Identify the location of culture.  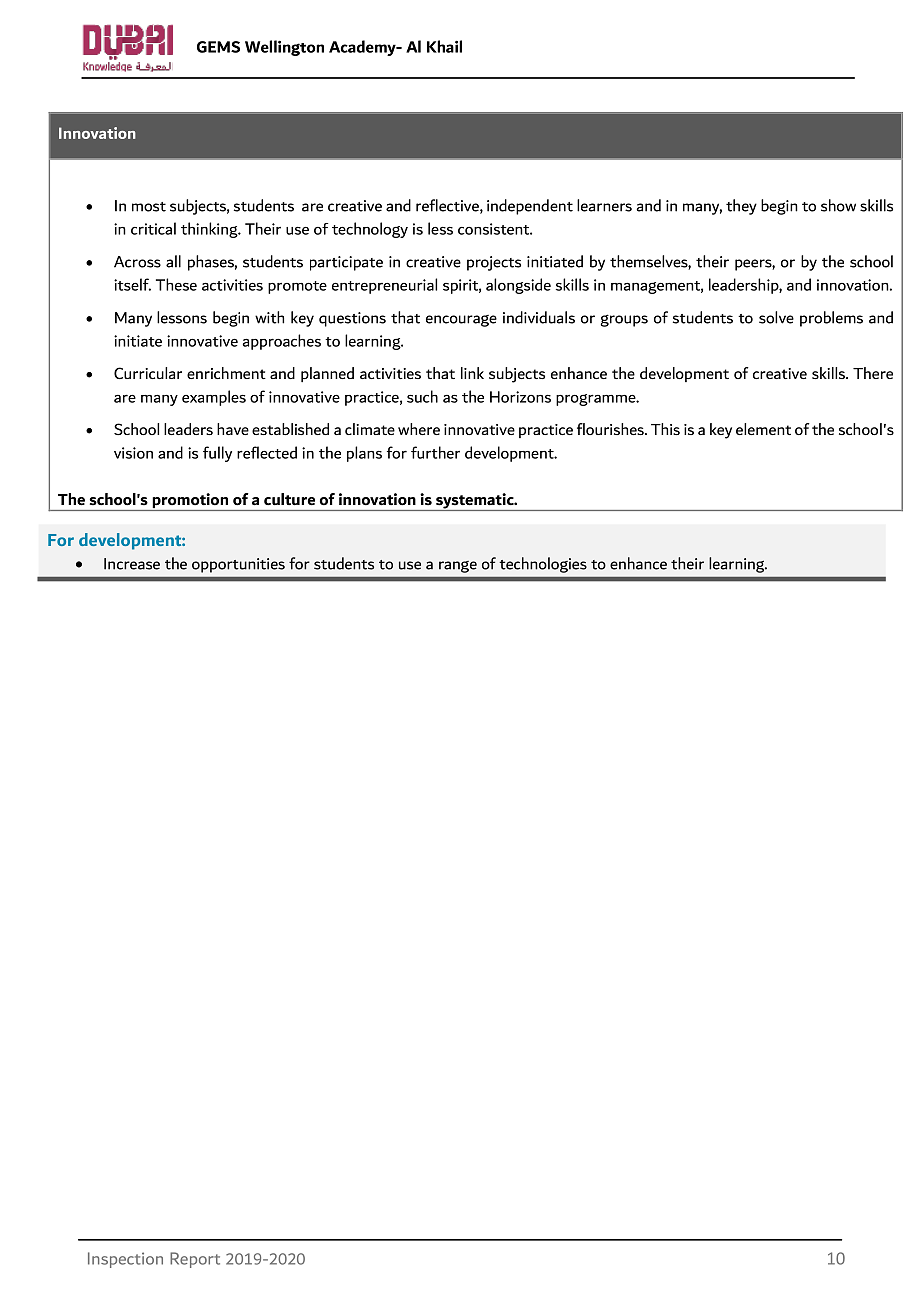
(289, 499).
